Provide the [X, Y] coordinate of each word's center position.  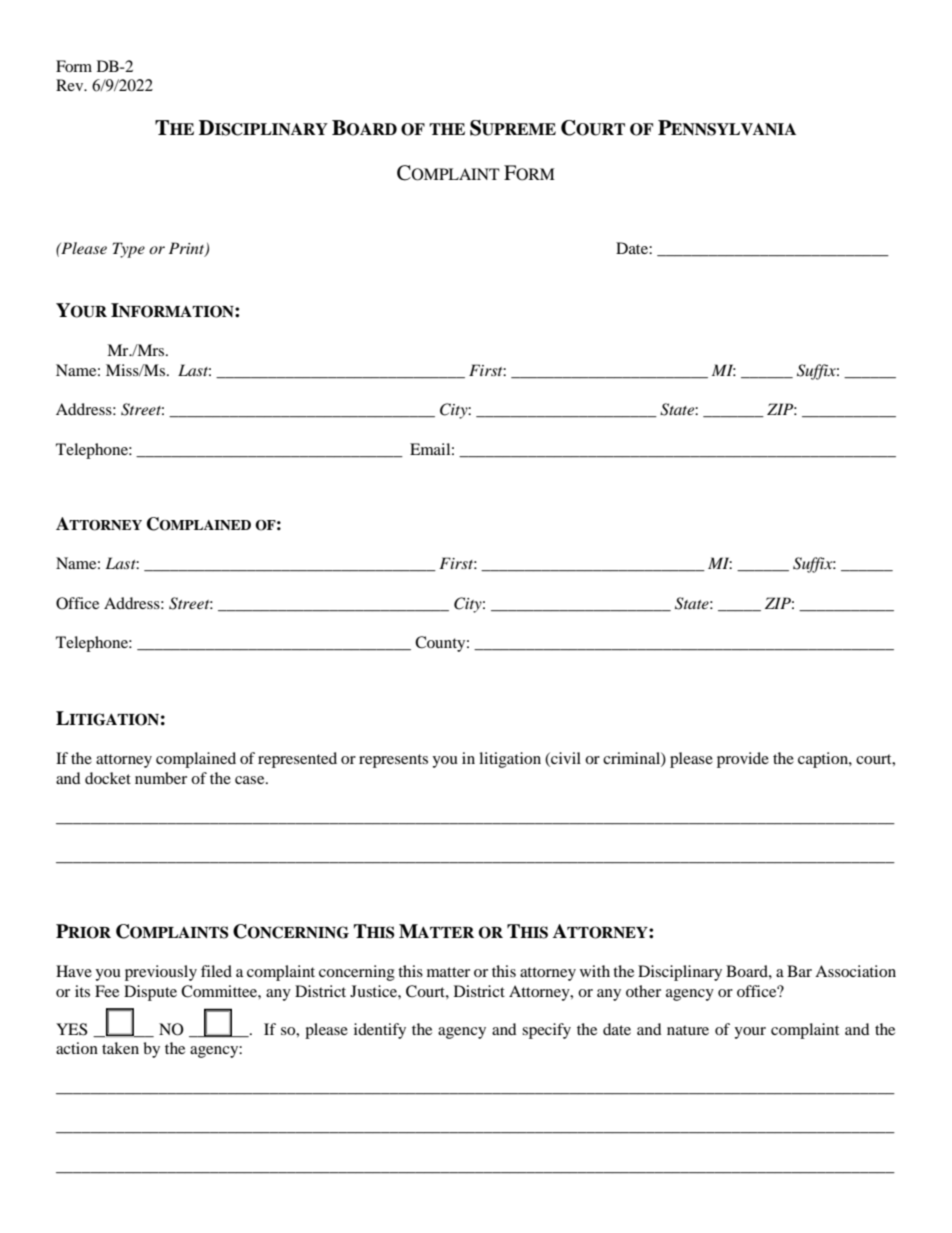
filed [216, 971]
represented [297, 760]
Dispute [150, 993]
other [643, 991]
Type [129, 250]
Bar [799, 971]
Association [855, 971]
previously [161, 973]
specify [546, 1031]
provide [743, 760]
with [595, 971]
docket [108, 778]
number [161, 778]
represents [393, 761]
